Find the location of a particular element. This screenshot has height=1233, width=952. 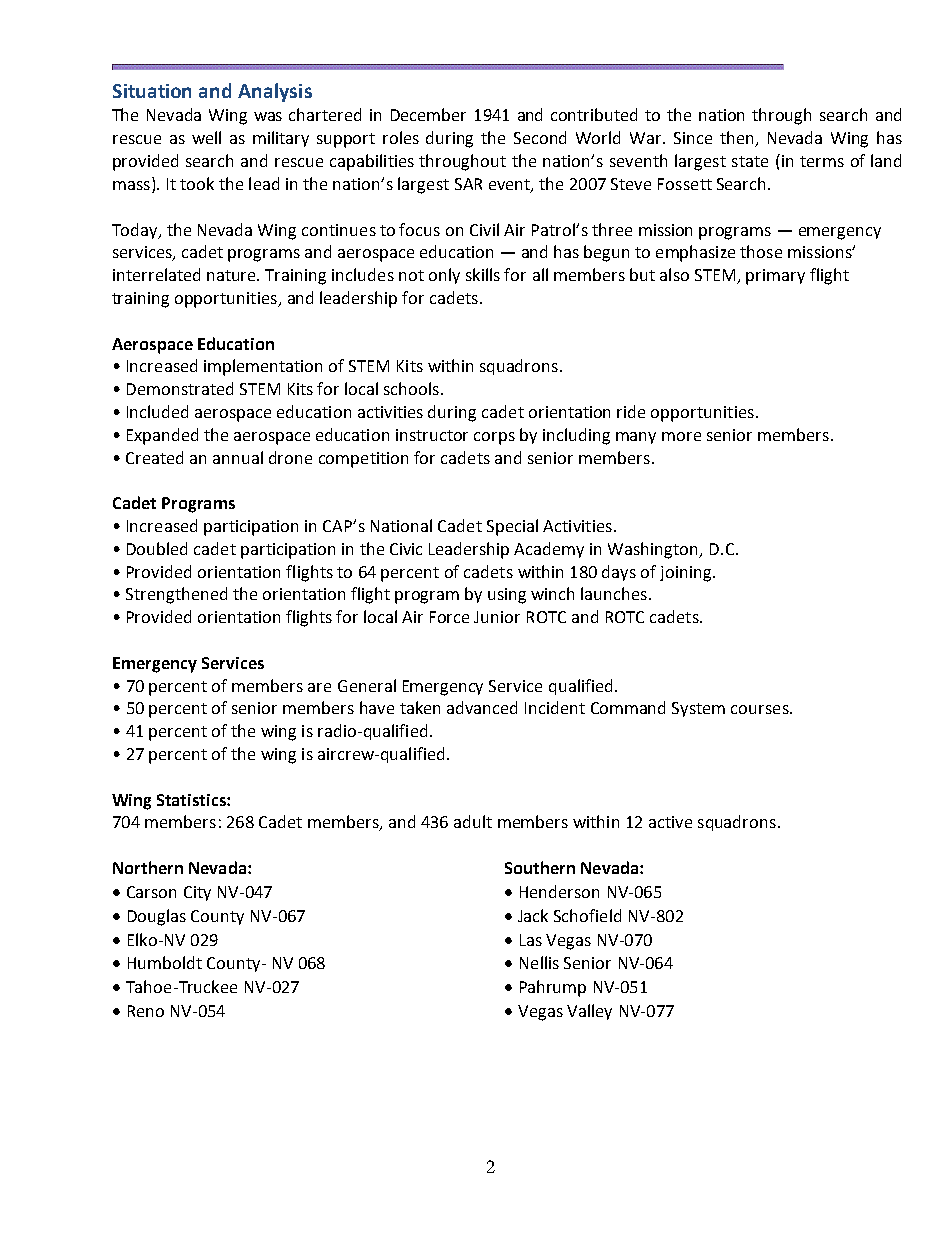

Doubled is located at coordinates (157, 548).
